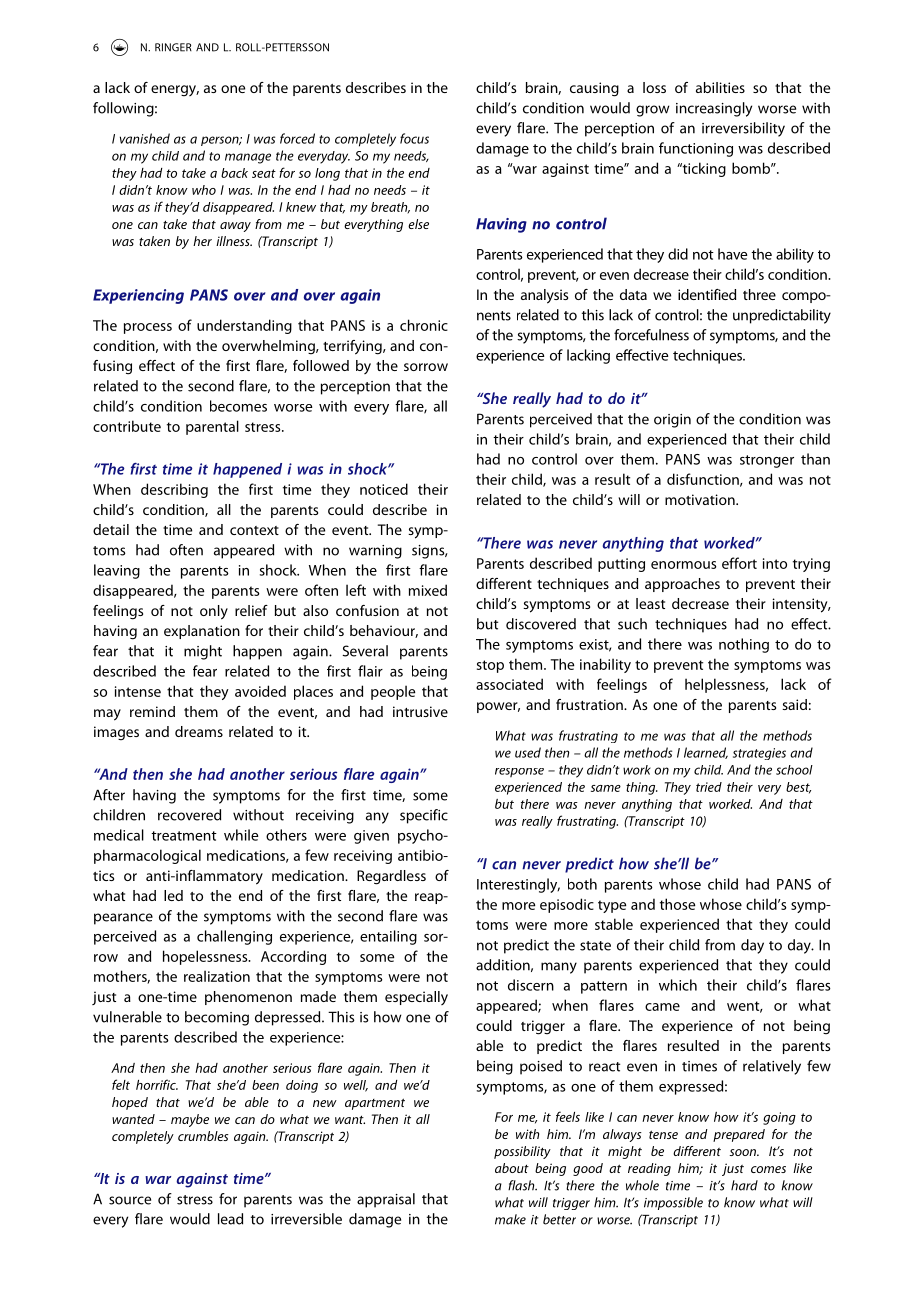  I want to click on specific, so click(424, 816).
